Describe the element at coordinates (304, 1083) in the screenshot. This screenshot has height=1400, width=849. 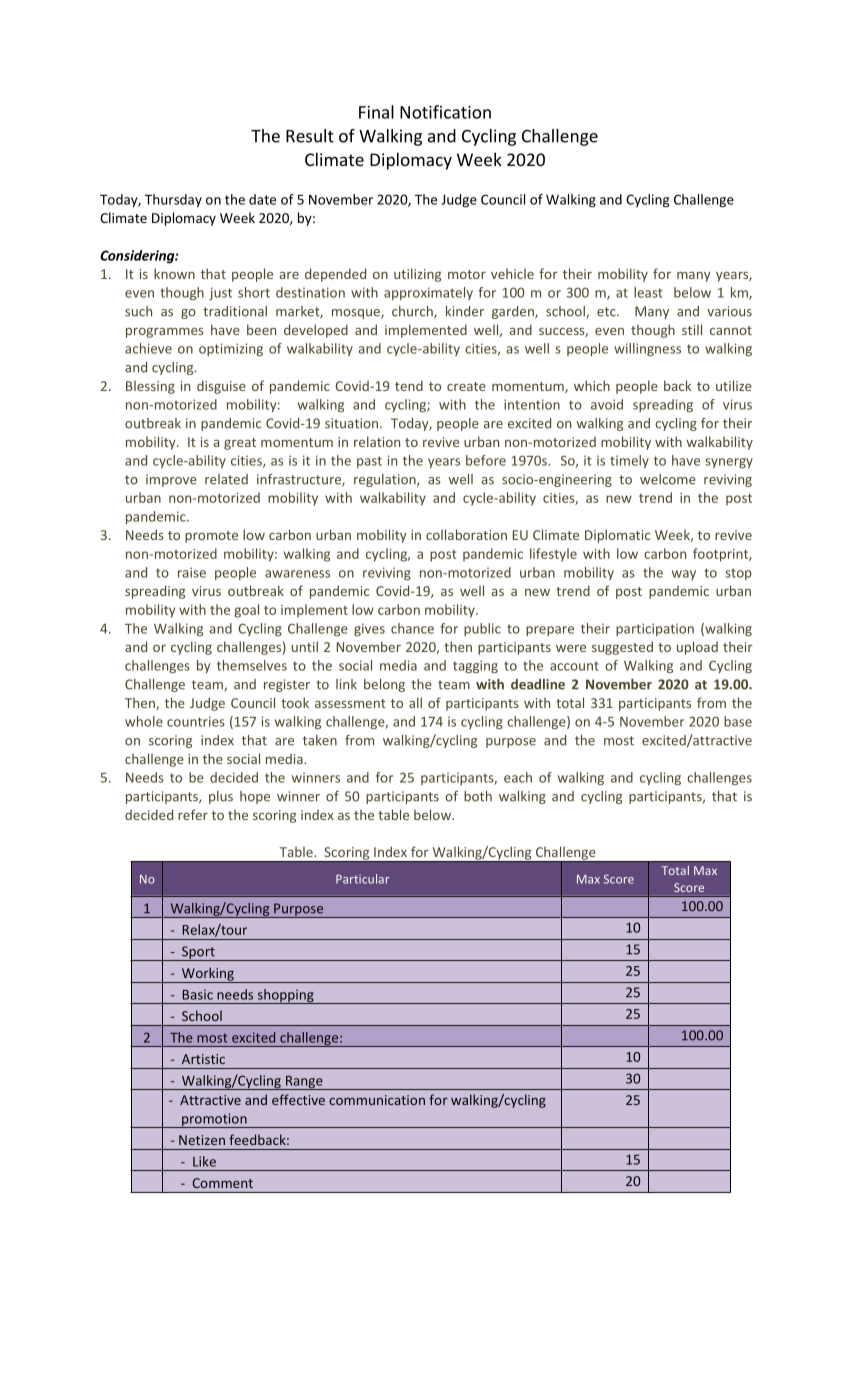
I see `Range` at that location.
